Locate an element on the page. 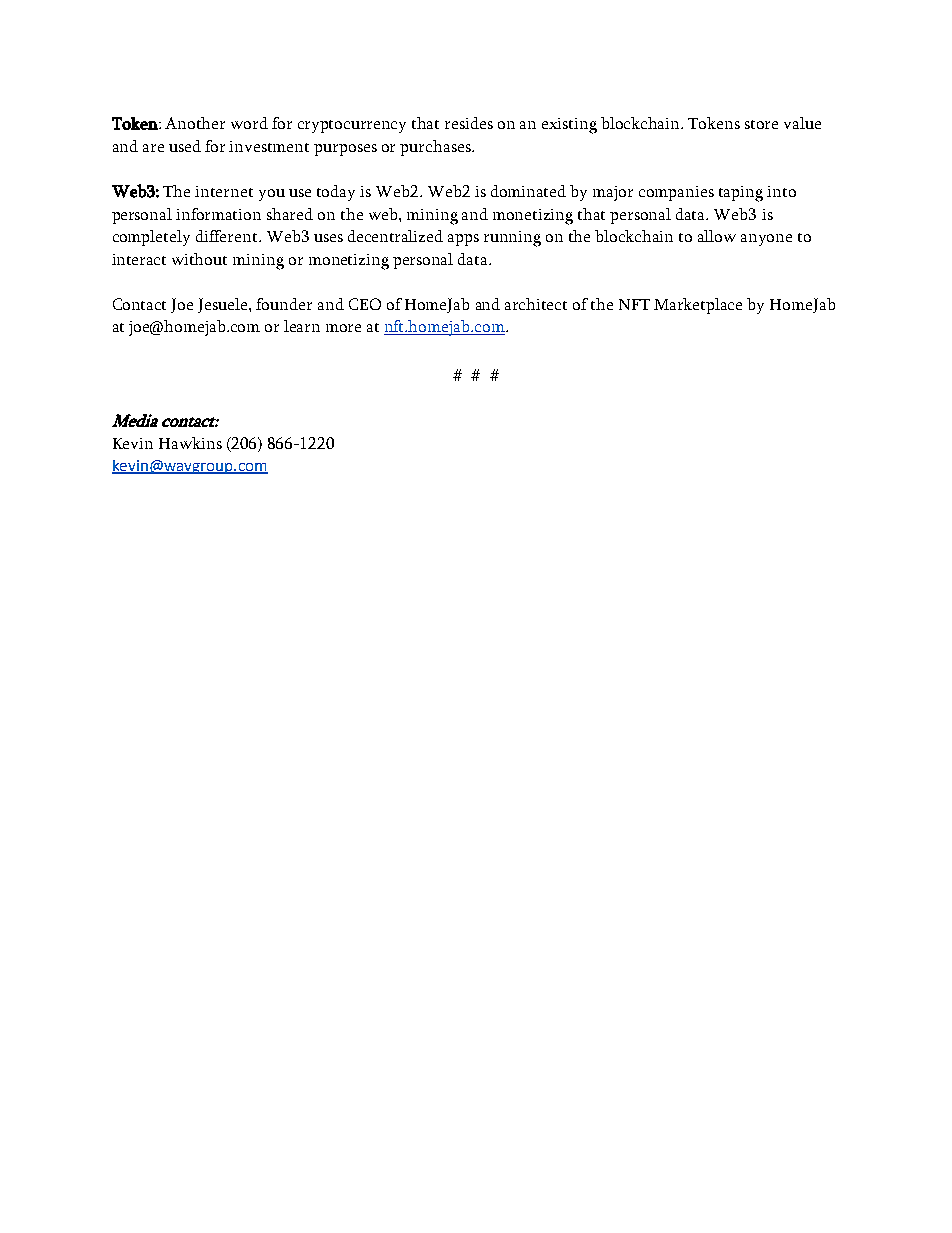 The image size is (952, 1233). anyone is located at coordinates (766, 240).
